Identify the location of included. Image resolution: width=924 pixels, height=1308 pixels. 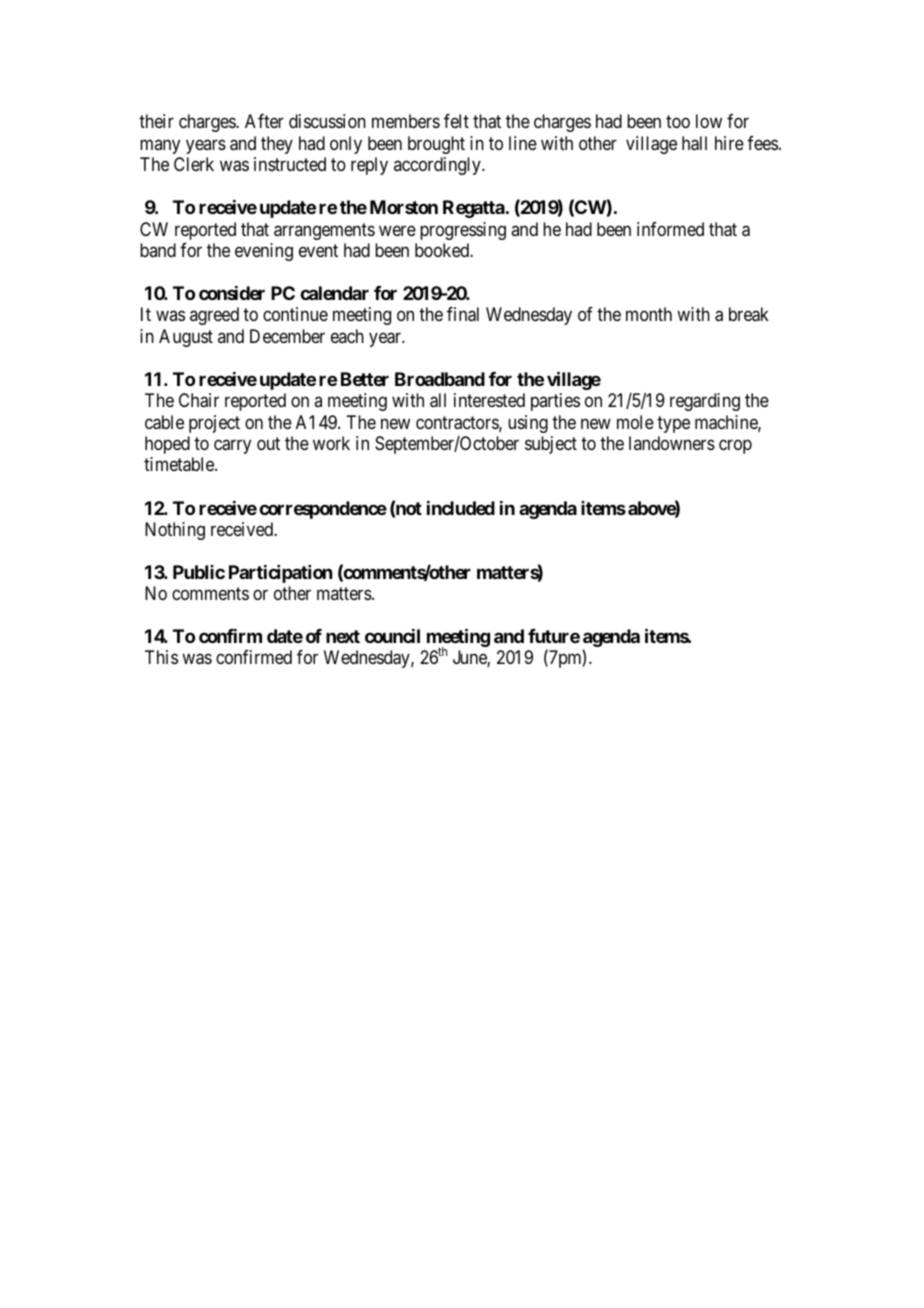
(461, 508).
